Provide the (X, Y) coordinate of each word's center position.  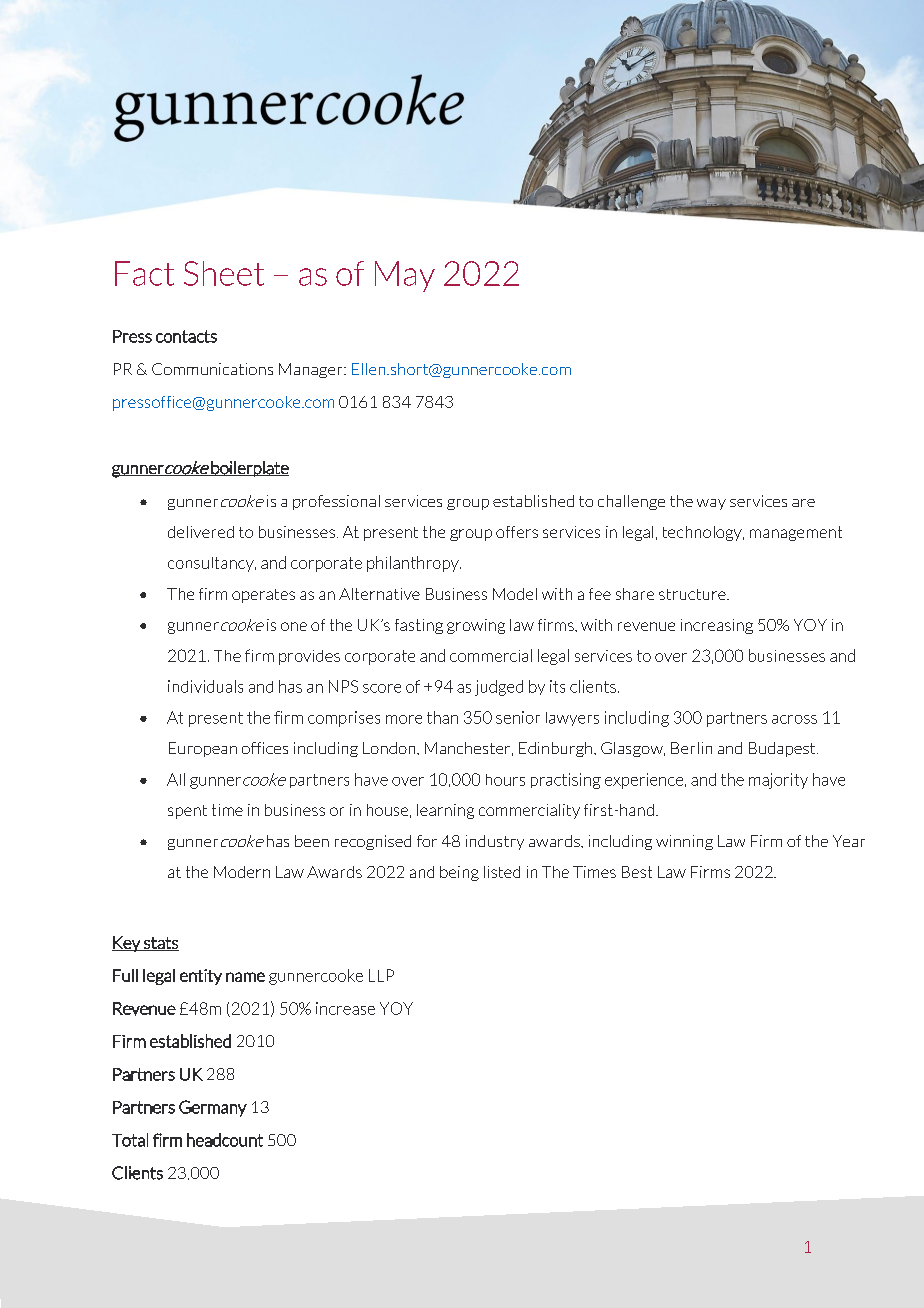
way (711, 504)
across (794, 719)
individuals (205, 686)
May (405, 276)
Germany (213, 1108)
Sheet (224, 273)
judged (499, 688)
